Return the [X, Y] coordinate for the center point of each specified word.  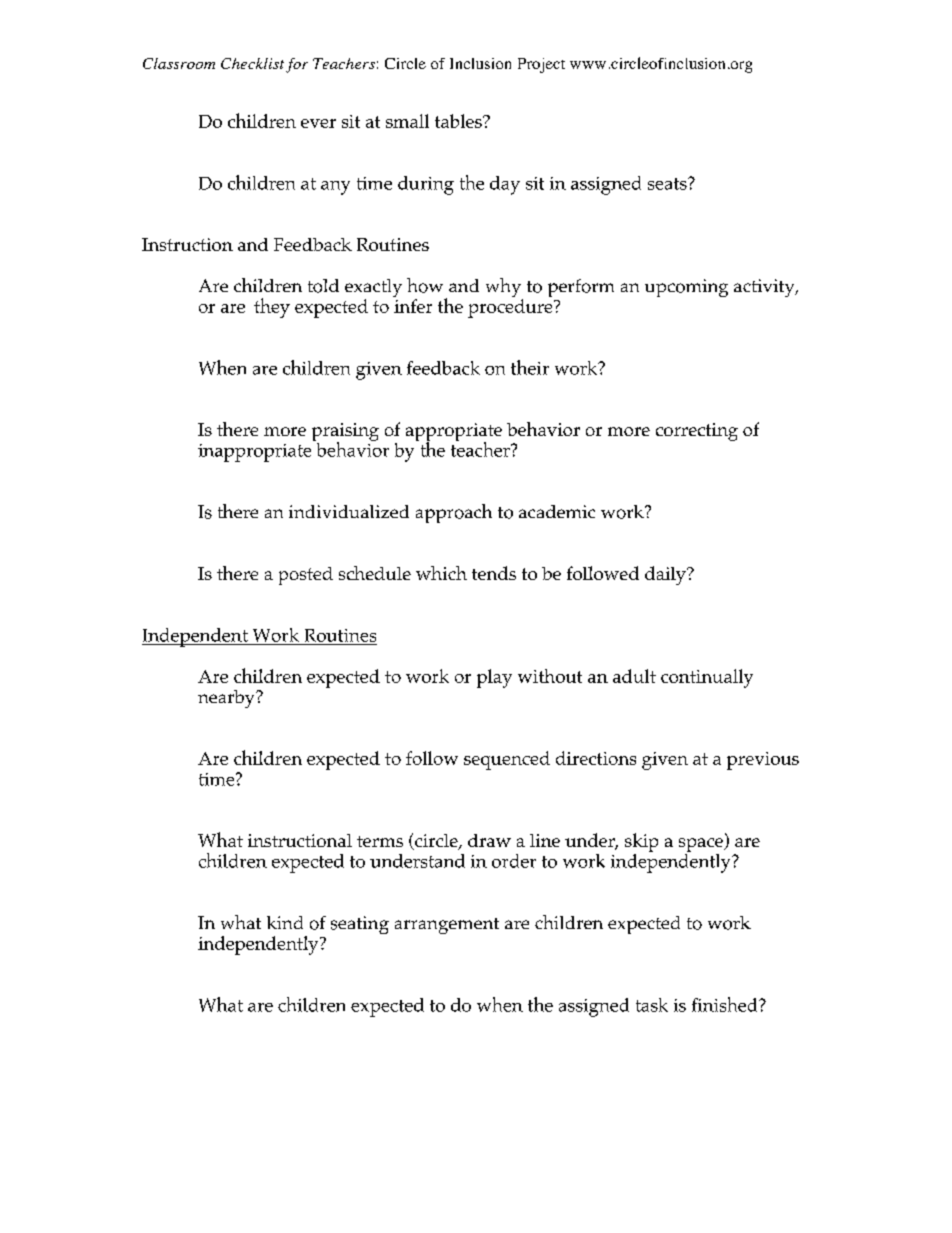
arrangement [447, 926]
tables [459, 121]
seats [668, 184]
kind [285, 922]
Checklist [252, 63]
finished [726, 1004]
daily [666, 575]
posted [306, 576]
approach [454, 513]
